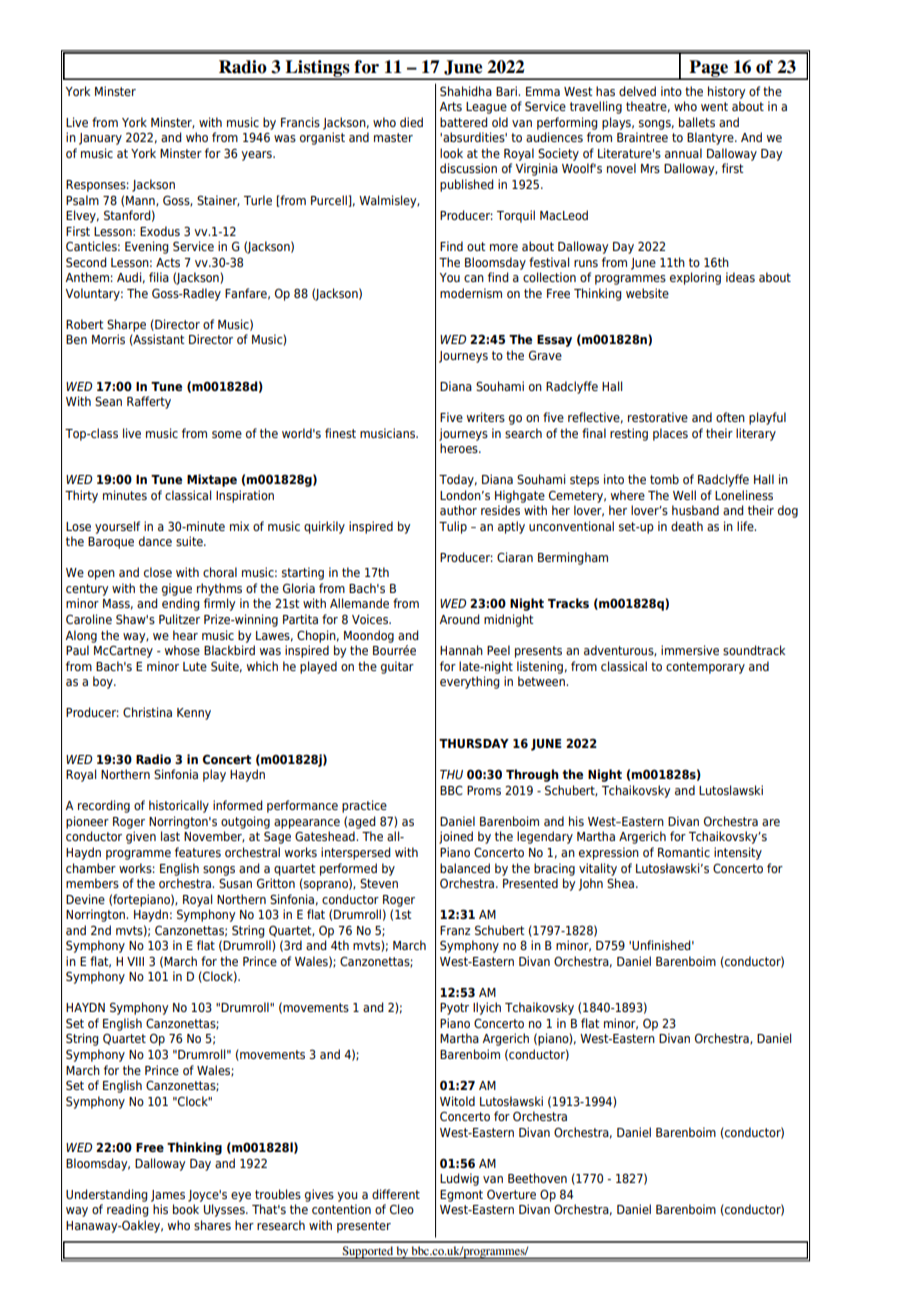 Image resolution: width=924 pixels, height=1308 pixels. What do you see at coordinates (135, 961) in the screenshot?
I see `VIII` at bounding box center [135, 961].
